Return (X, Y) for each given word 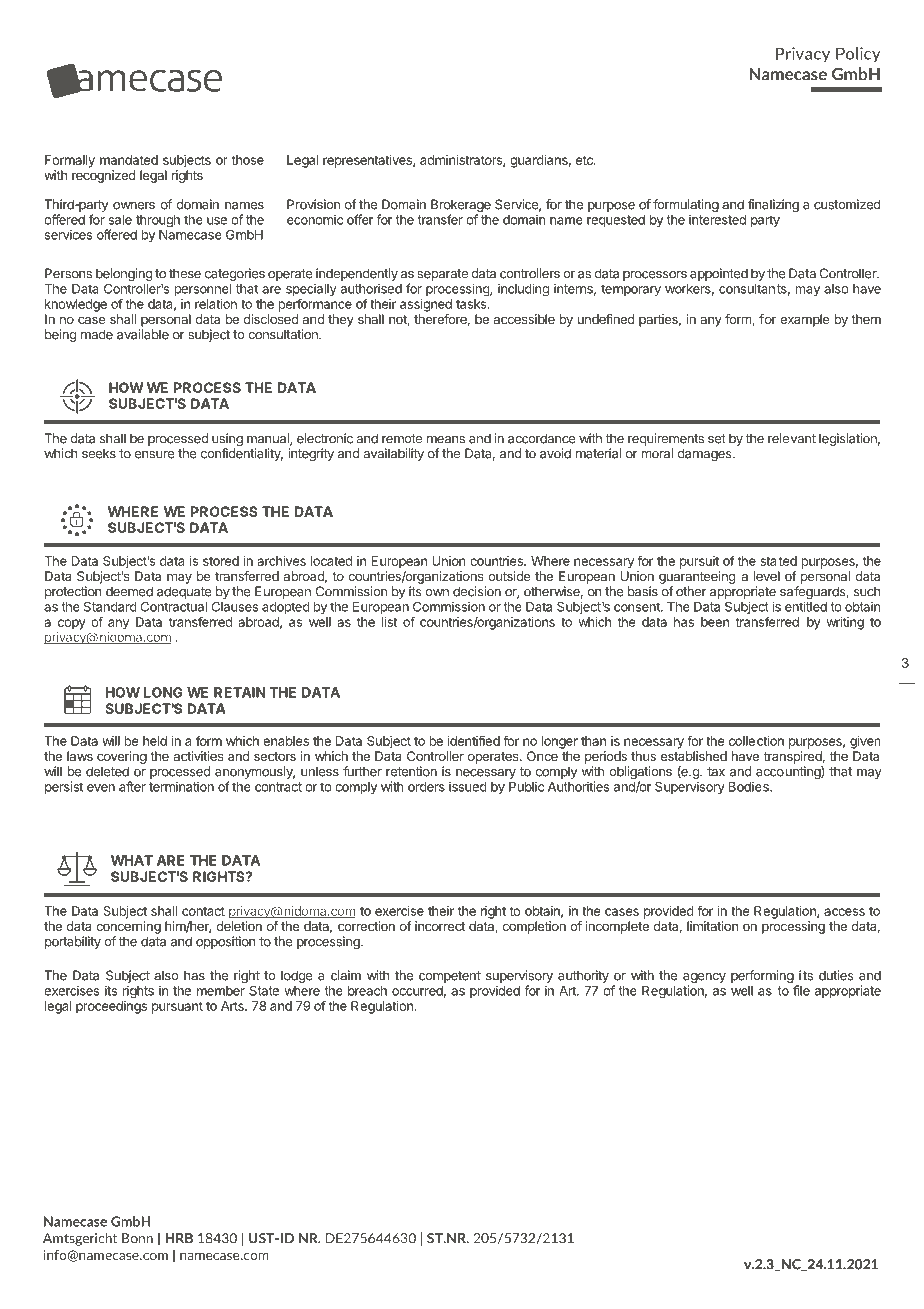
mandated (129, 160)
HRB (179, 1238)
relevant (792, 438)
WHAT (132, 860)
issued (468, 786)
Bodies (750, 786)
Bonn (137, 1238)
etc (585, 160)
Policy (858, 55)
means (446, 440)
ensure (155, 455)
